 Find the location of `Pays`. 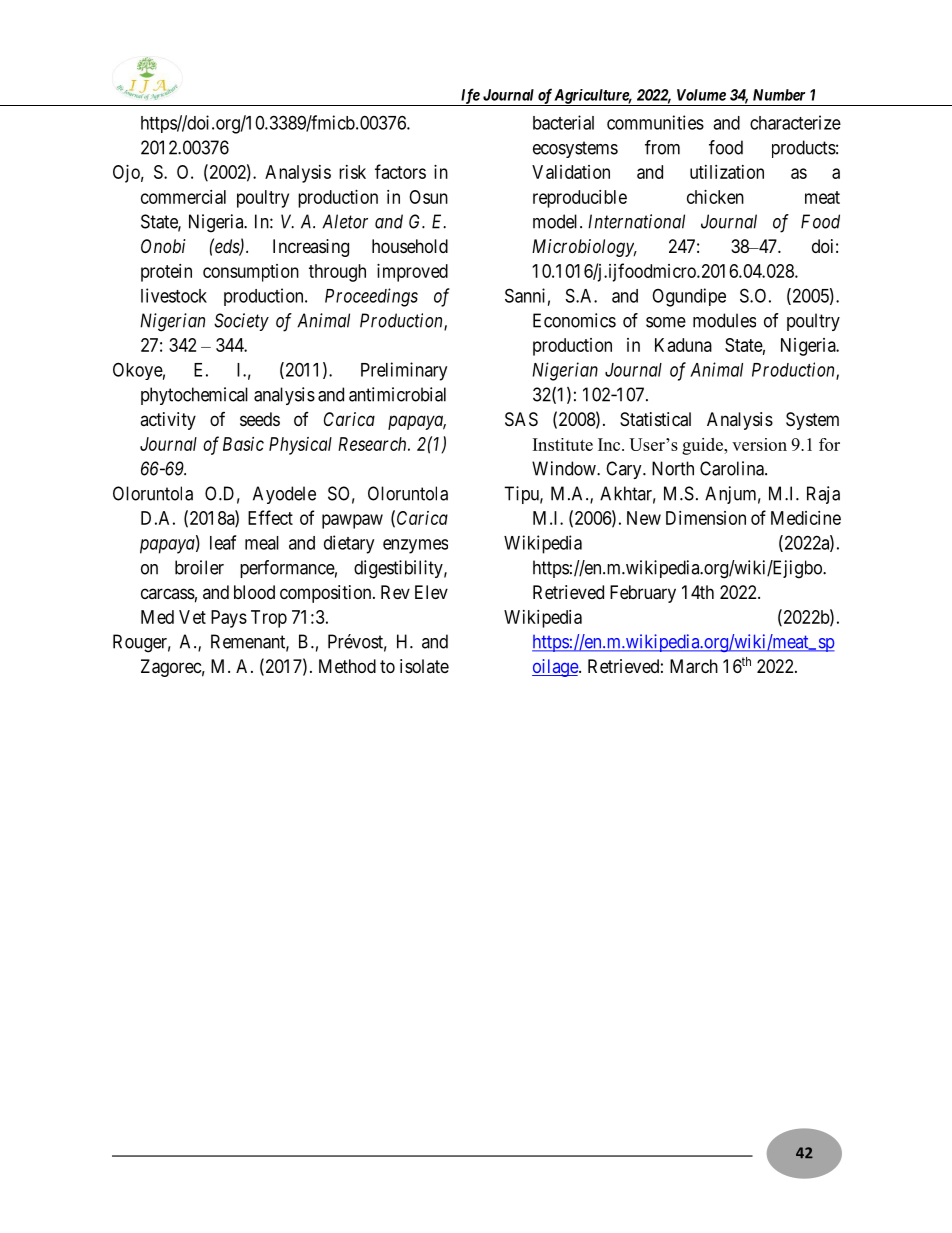

Pays is located at coordinates (229, 619).
